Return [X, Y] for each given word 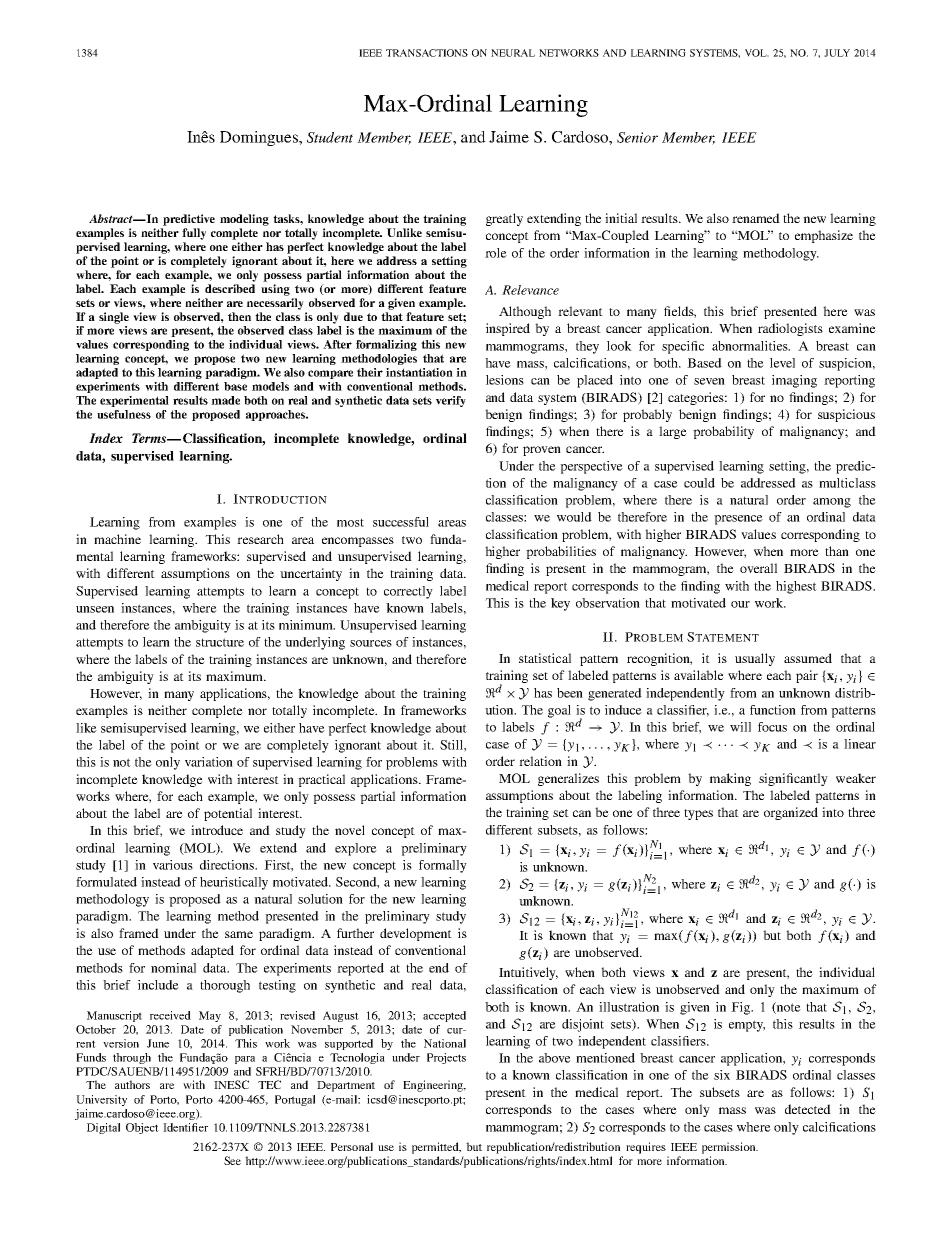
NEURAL [513, 53]
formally [443, 866]
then [239, 316]
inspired [508, 329]
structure [220, 642]
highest [796, 587]
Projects [446, 1058]
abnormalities [751, 346]
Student [330, 137]
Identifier [185, 1127]
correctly [408, 592]
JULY [837, 53]
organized [791, 813]
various [173, 865]
